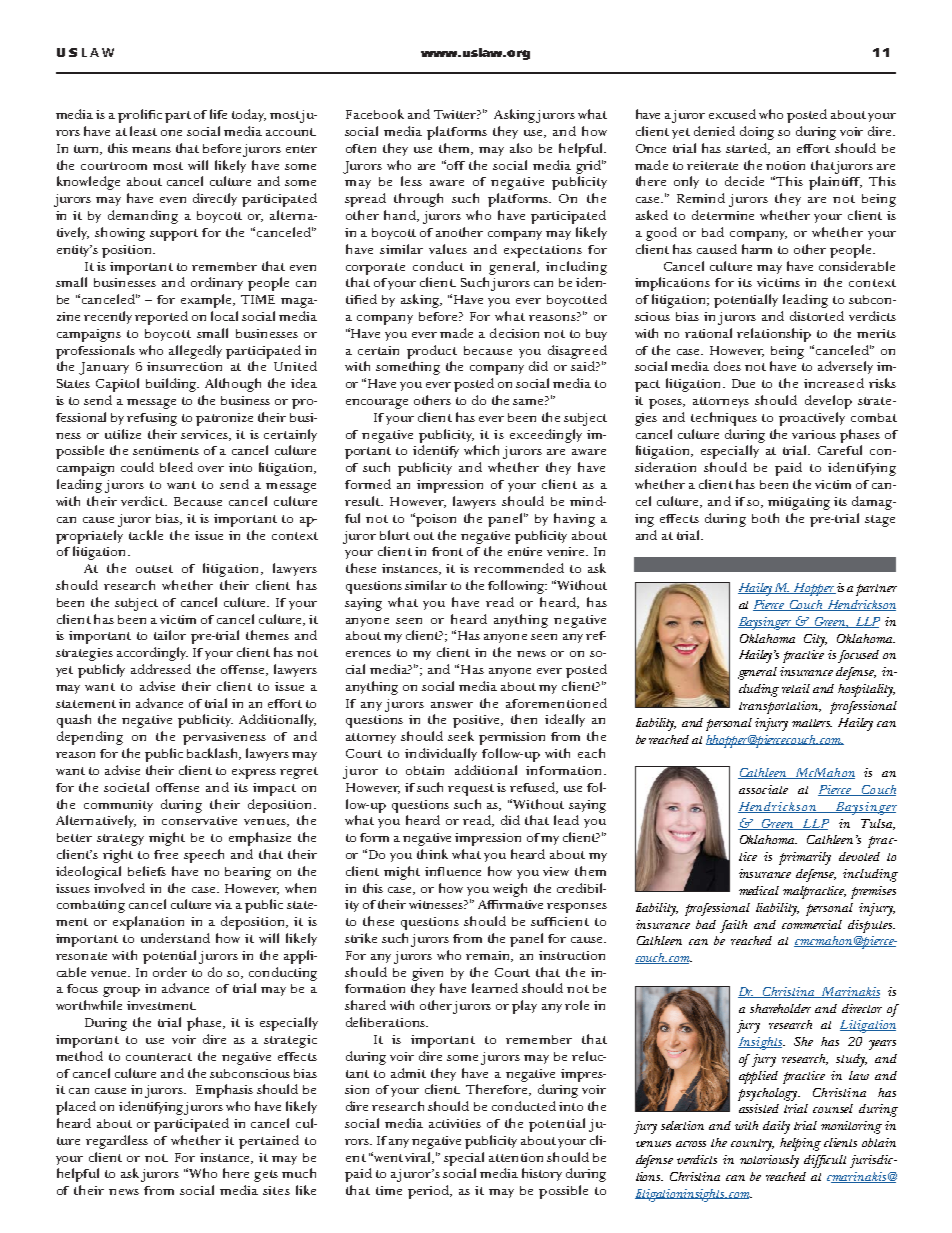  What do you see at coordinates (785, 165) in the screenshot?
I see `notion` at bounding box center [785, 165].
